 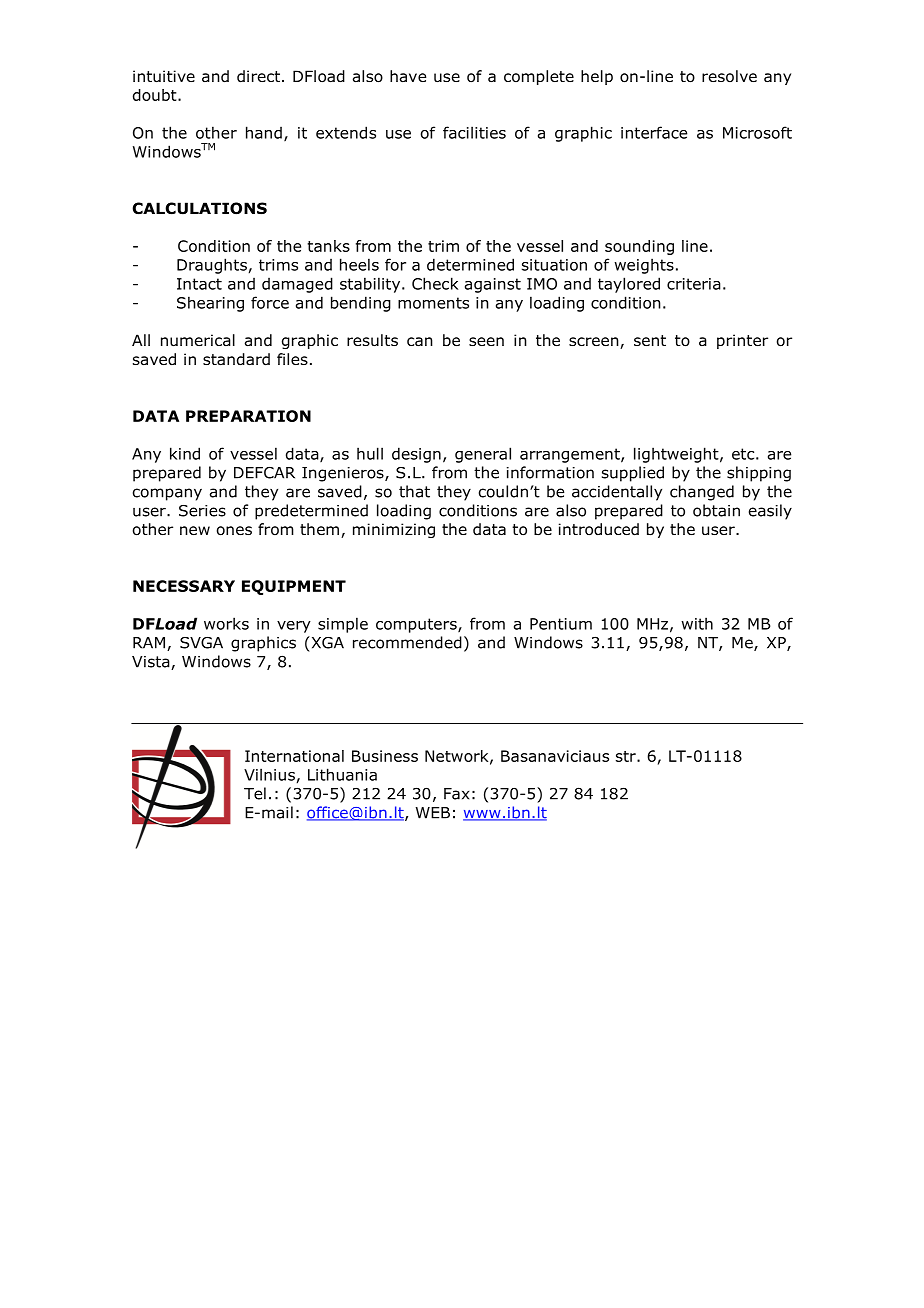 What do you see at coordinates (729, 76) in the document?
I see `resolve` at bounding box center [729, 76].
